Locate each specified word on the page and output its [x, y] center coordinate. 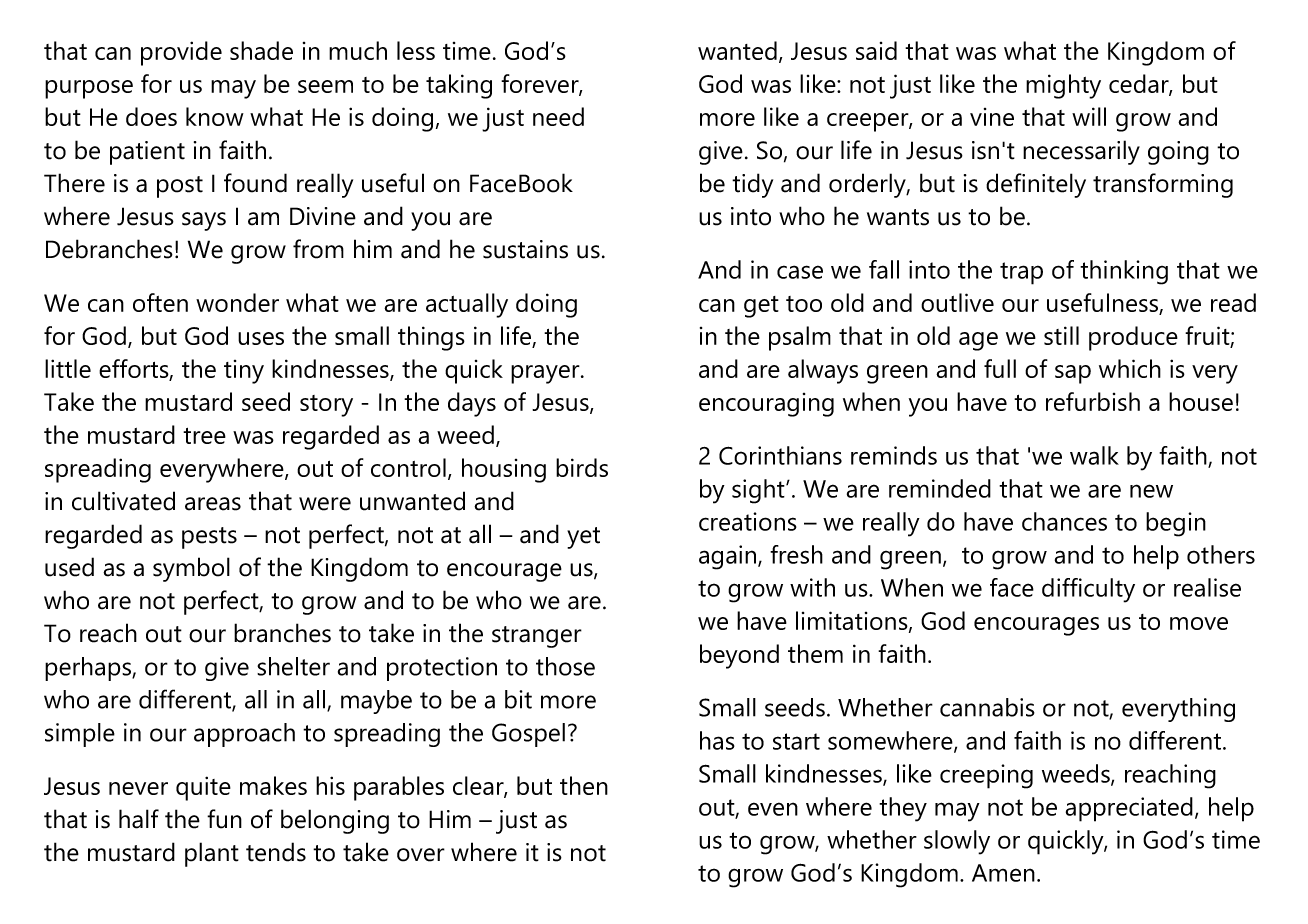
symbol [191, 569]
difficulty [1088, 590]
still [1061, 335]
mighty [1063, 86]
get [761, 307]
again [729, 557]
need [558, 116]
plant [212, 854]
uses [261, 338]
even [773, 809]
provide [181, 53]
